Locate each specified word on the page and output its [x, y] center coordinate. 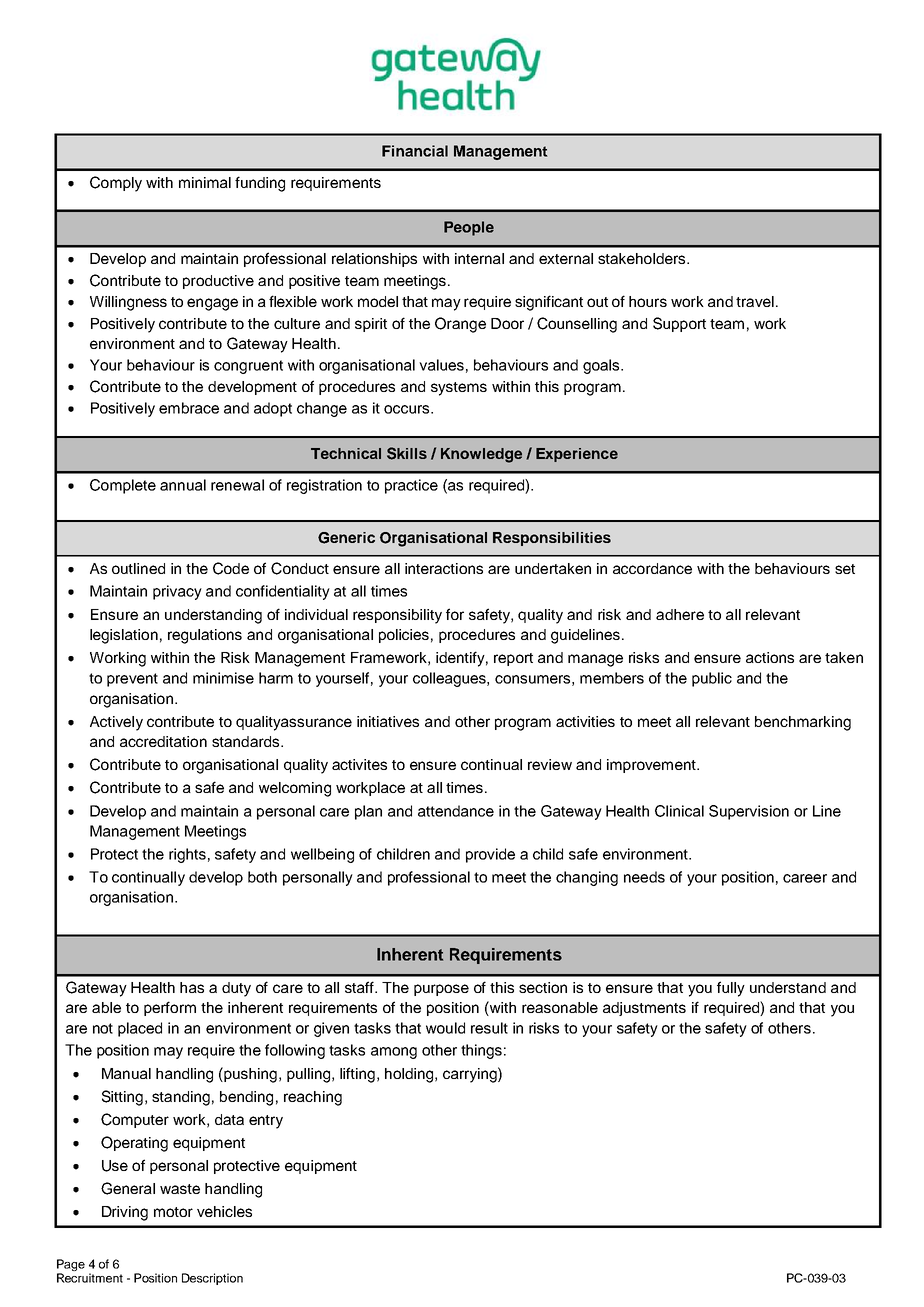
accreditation [163, 741]
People [469, 228]
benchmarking [803, 723]
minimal [205, 182]
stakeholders [643, 258]
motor [173, 1212]
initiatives [388, 721]
